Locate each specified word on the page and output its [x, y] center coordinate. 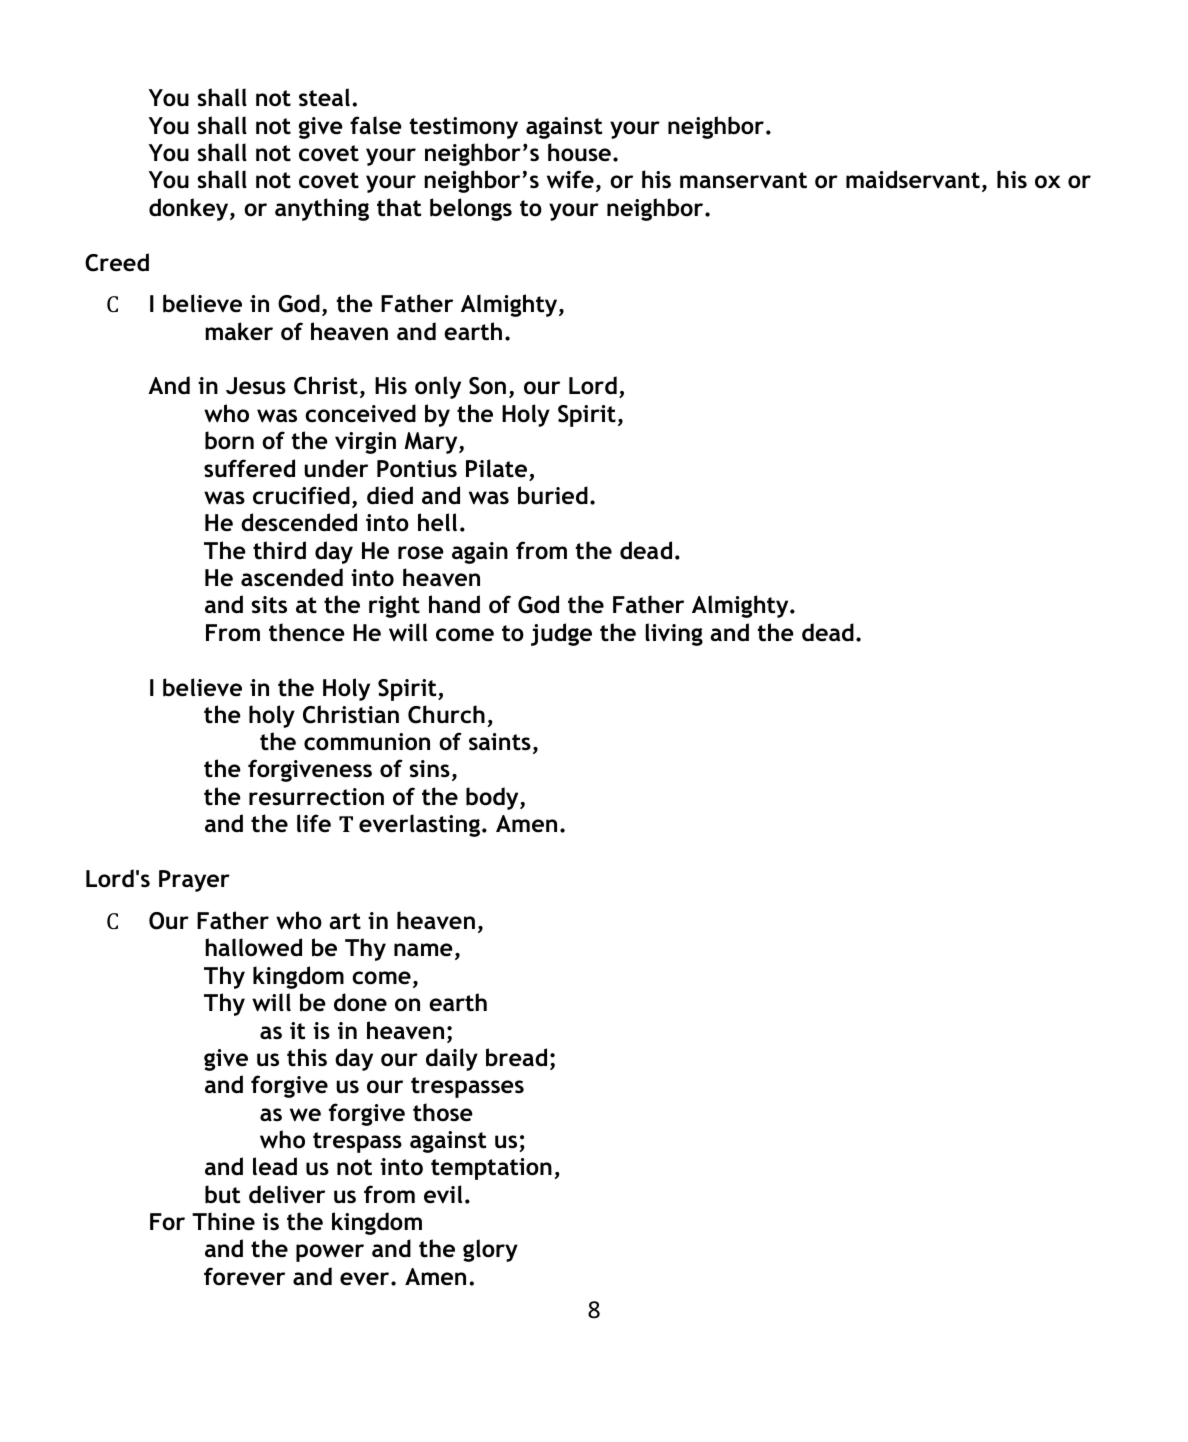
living [674, 634]
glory [490, 1250]
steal [326, 97]
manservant [743, 180]
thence [307, 632]
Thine [223, 1221]
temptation [491, 1169]
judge [561, 634]
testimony [464, 128]
